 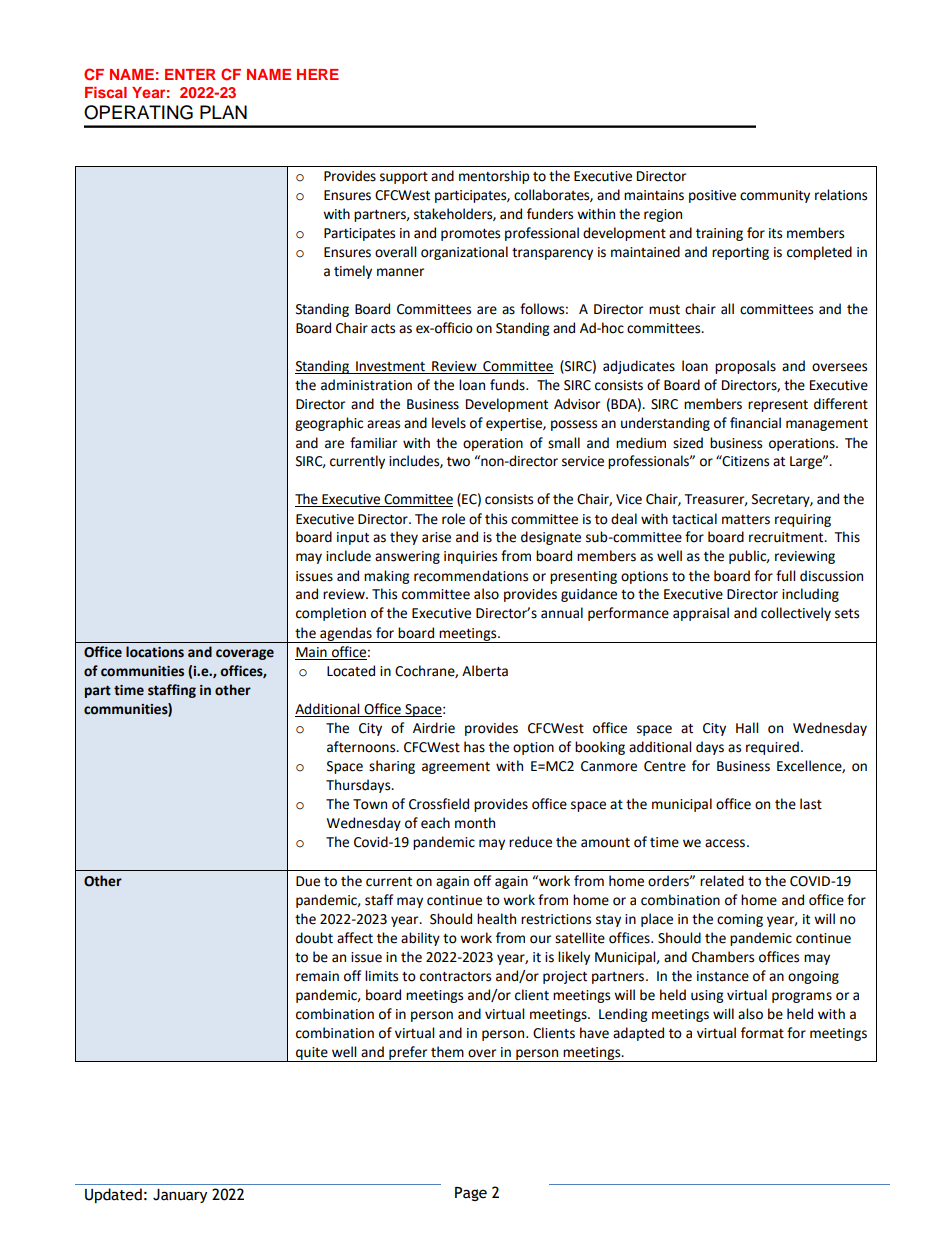 What do you see at coordinates (775, 196) in the screenshot?
I see `community` at bounding box center [775, 196].
